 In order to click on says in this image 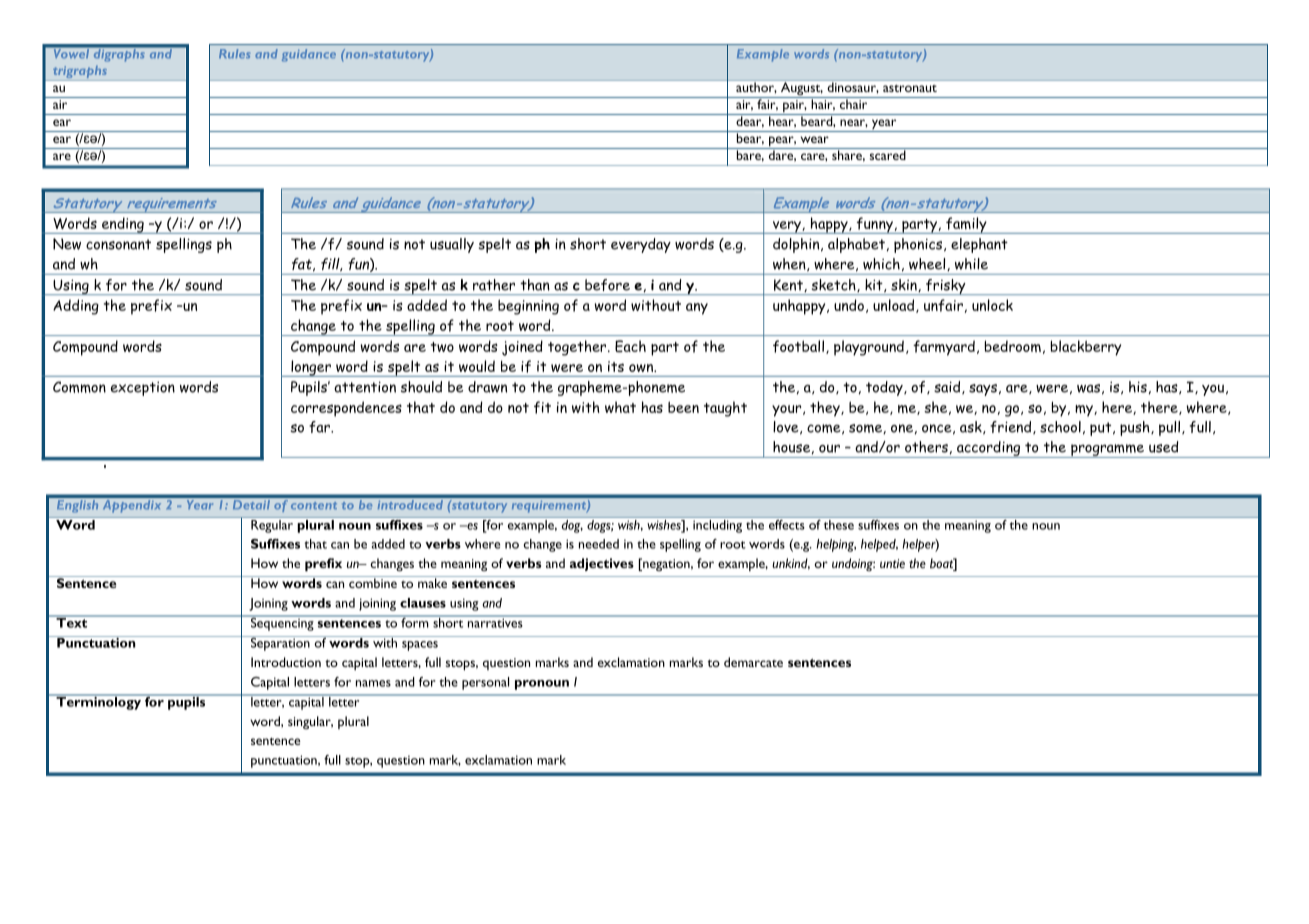, I will do `click(983, 390)`.
